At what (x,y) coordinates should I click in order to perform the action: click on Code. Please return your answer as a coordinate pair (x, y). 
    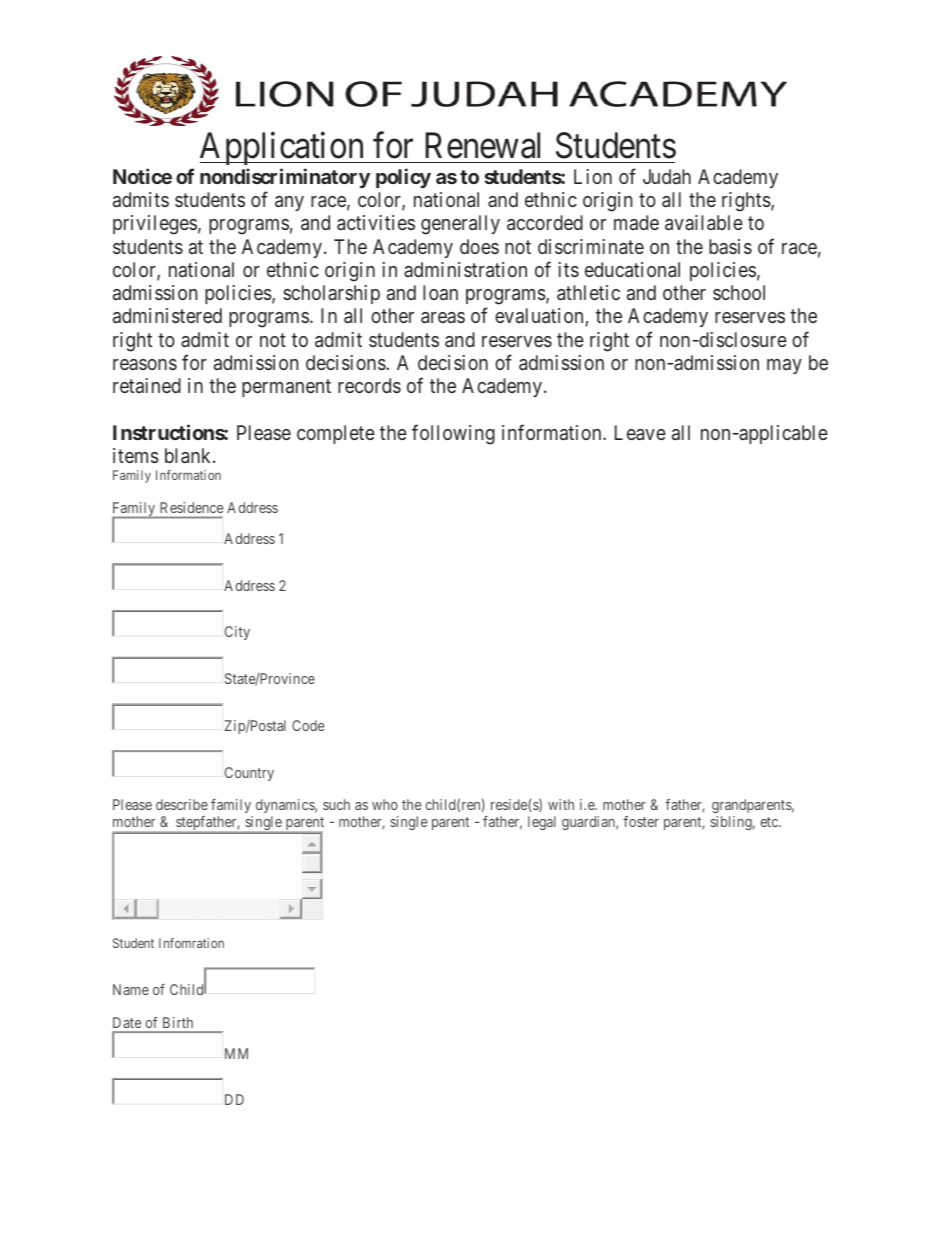
    Looking at the image, I should click on (308, 725).
